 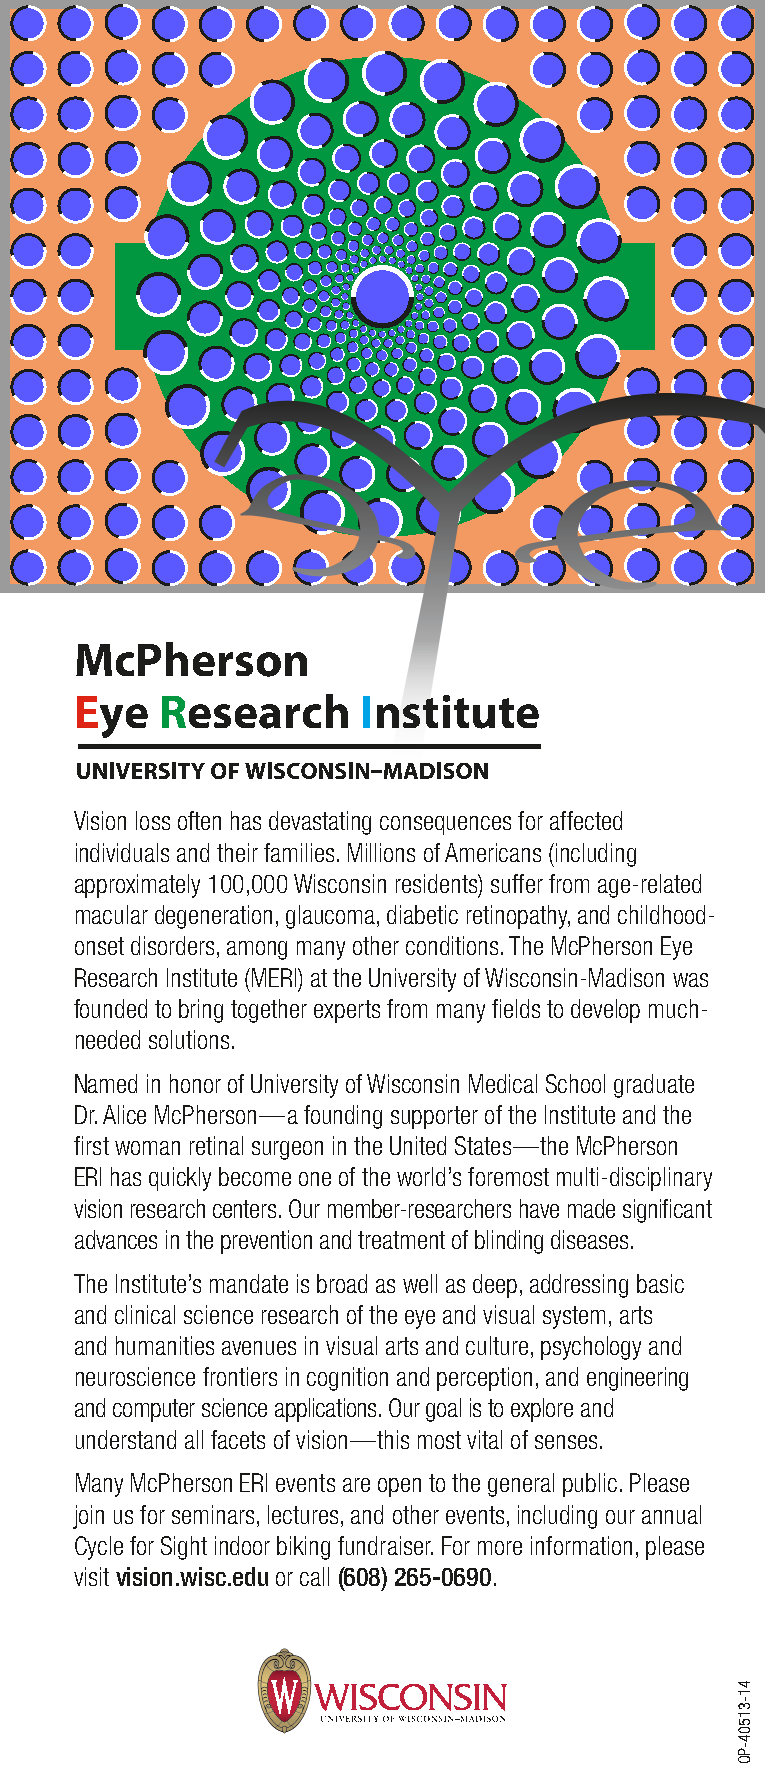 I want to click on honor, so click(x=195, y=1083).
